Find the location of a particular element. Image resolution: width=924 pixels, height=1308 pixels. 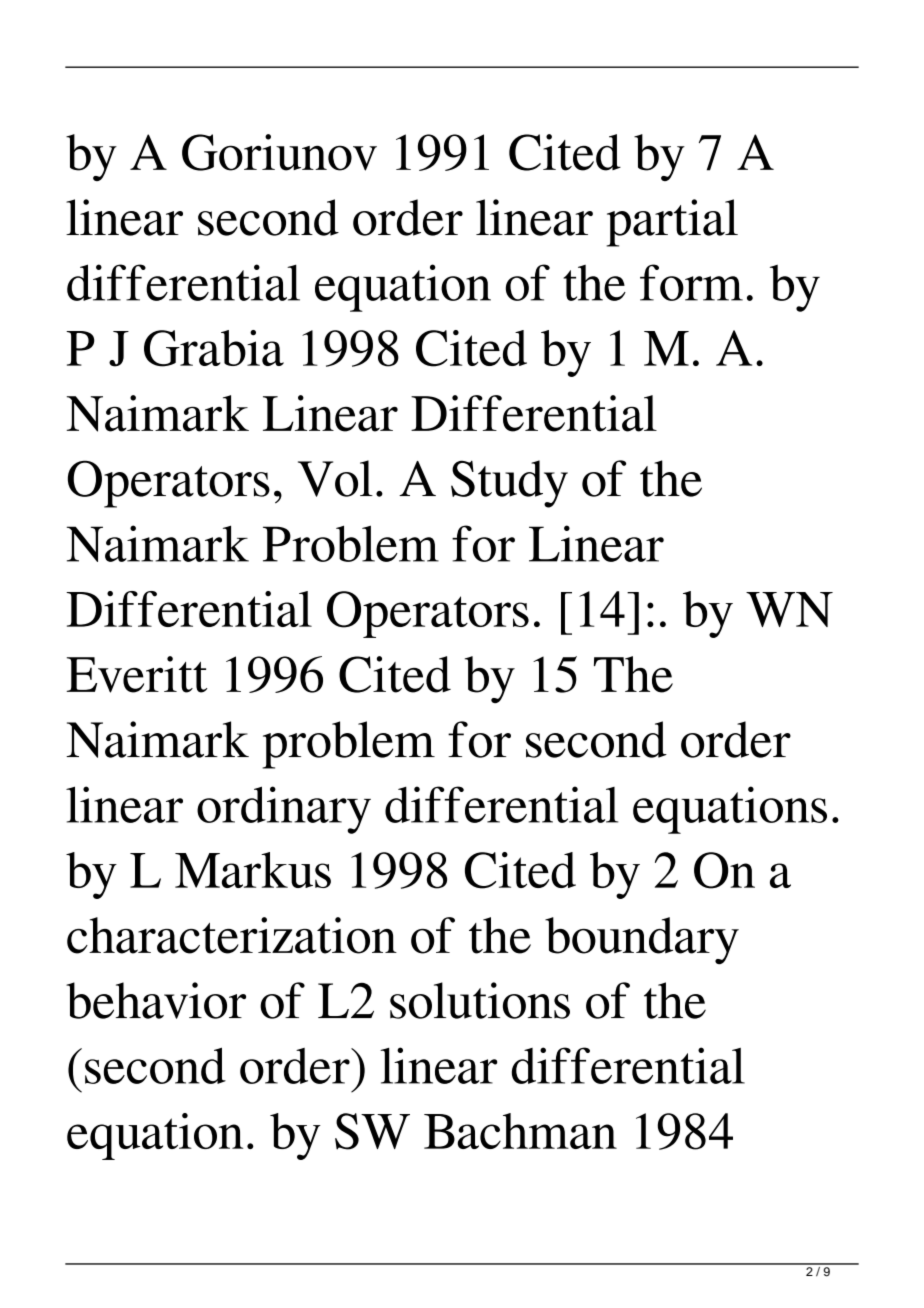

Bachman is located at coordinates (520, 1131).
